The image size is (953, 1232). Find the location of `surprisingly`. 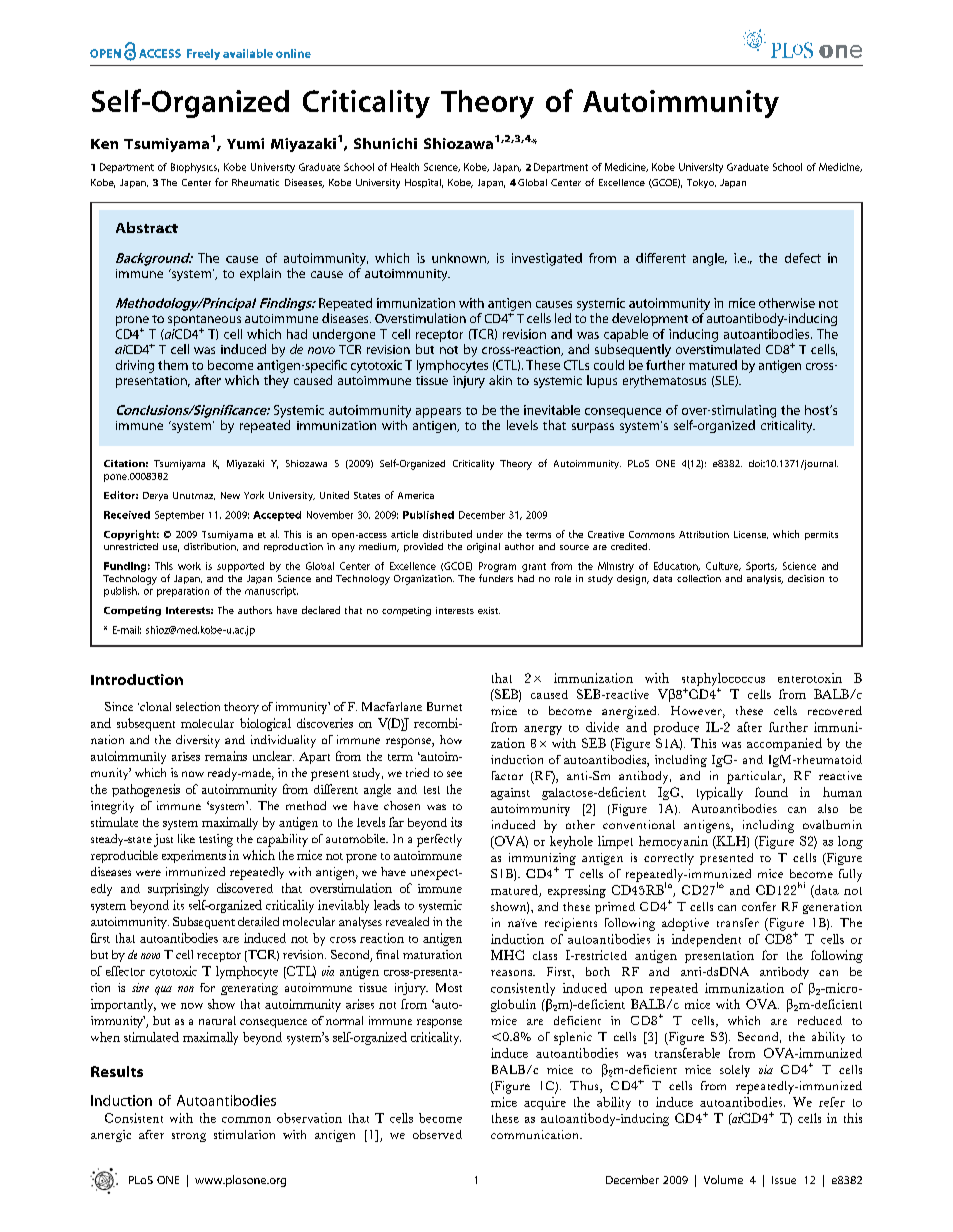

surprisingly is located at coordinates (178, 889).
